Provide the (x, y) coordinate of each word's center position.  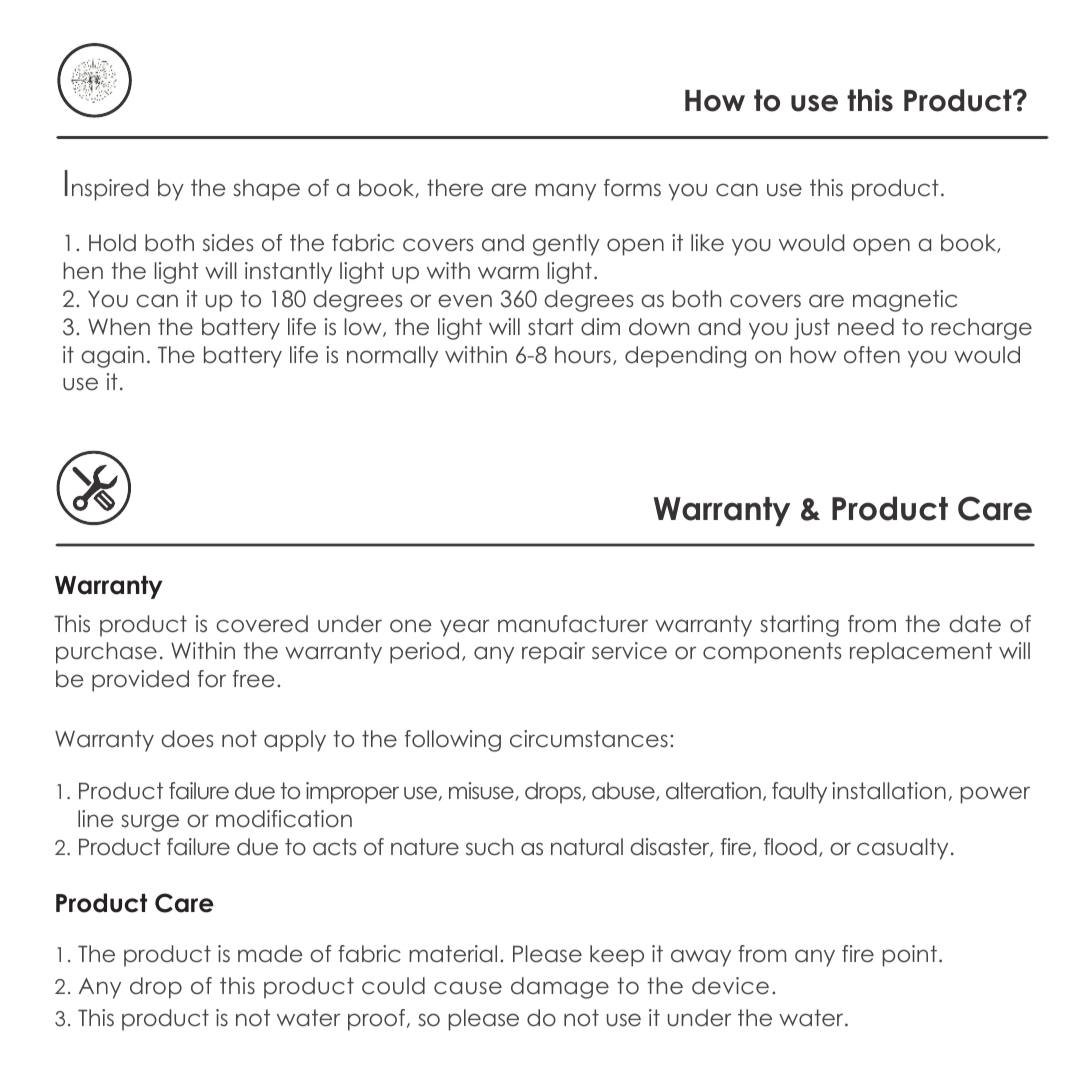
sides (228, 243)
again (112, 357)
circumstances (589, 739)
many (565, 192)
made (270, 954)
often (872, 355)
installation (889, 791)
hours (583, 355)
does (187, 739)
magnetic (905, 301)
